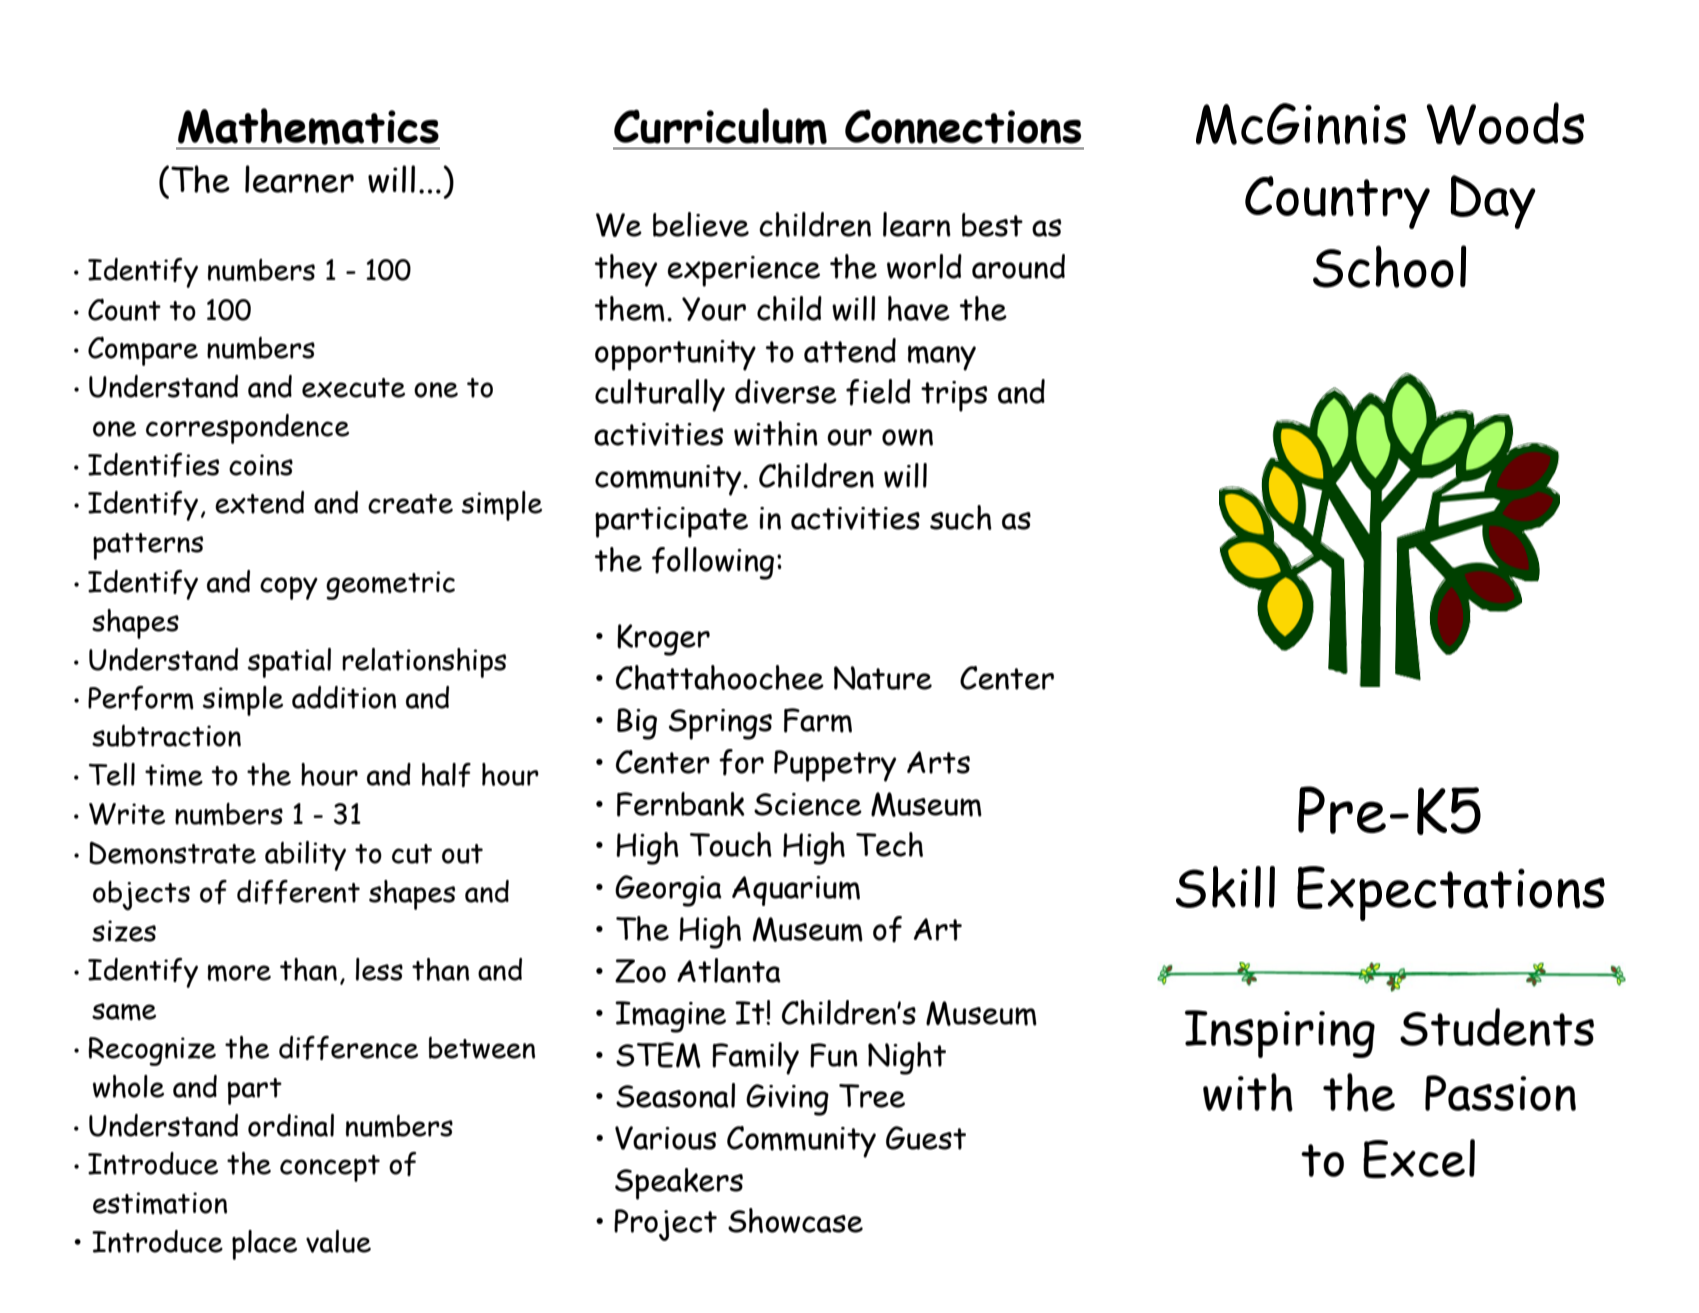 This page has height=1313, width=1699. Describe the element at coordinates (1419, 1158) in the page. I see `Excel` at that location.
